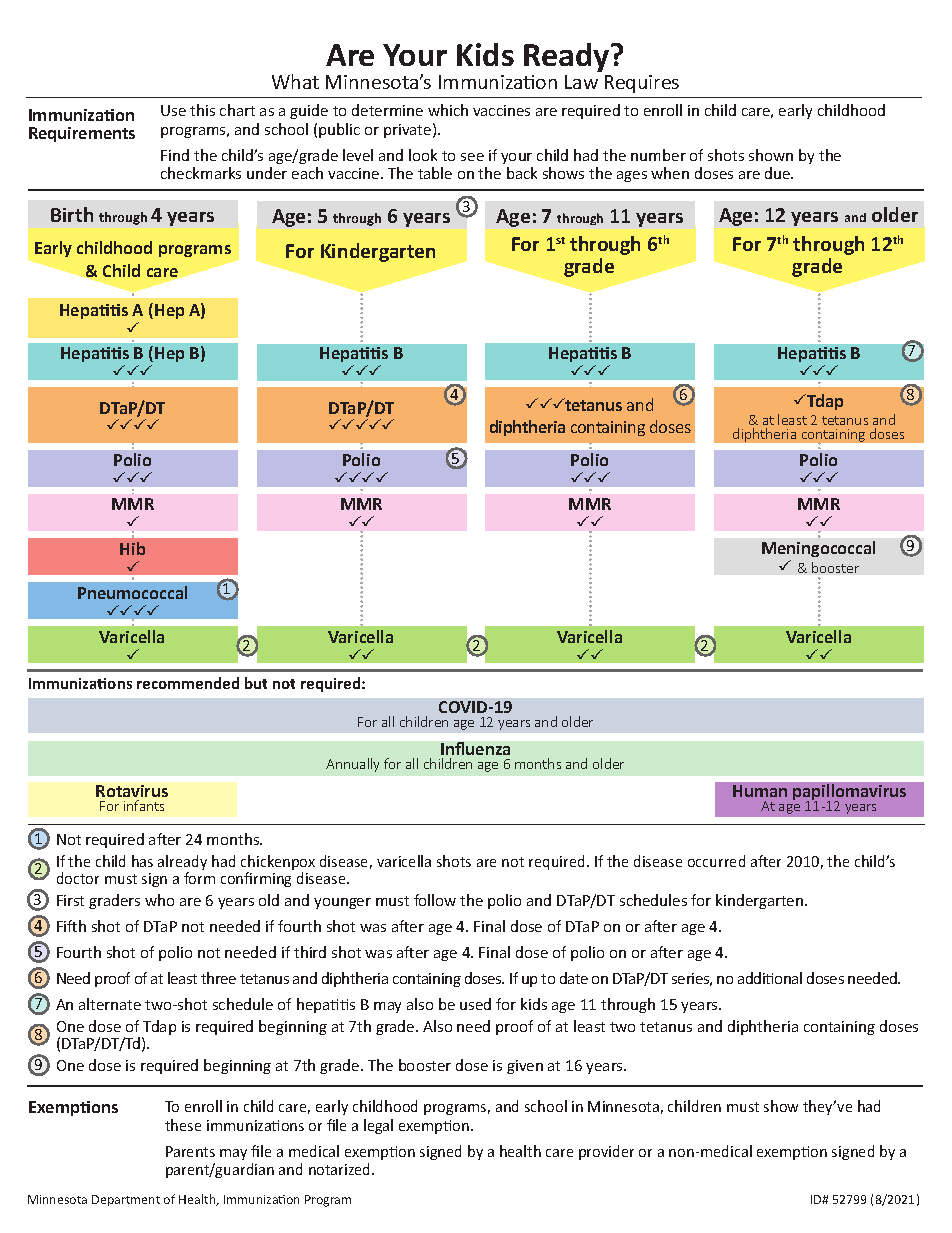 This screenshot has height=1233, width=952. Describe the element at coordinates (716, 861) in the screenshot. I see `occurred` at that location.
